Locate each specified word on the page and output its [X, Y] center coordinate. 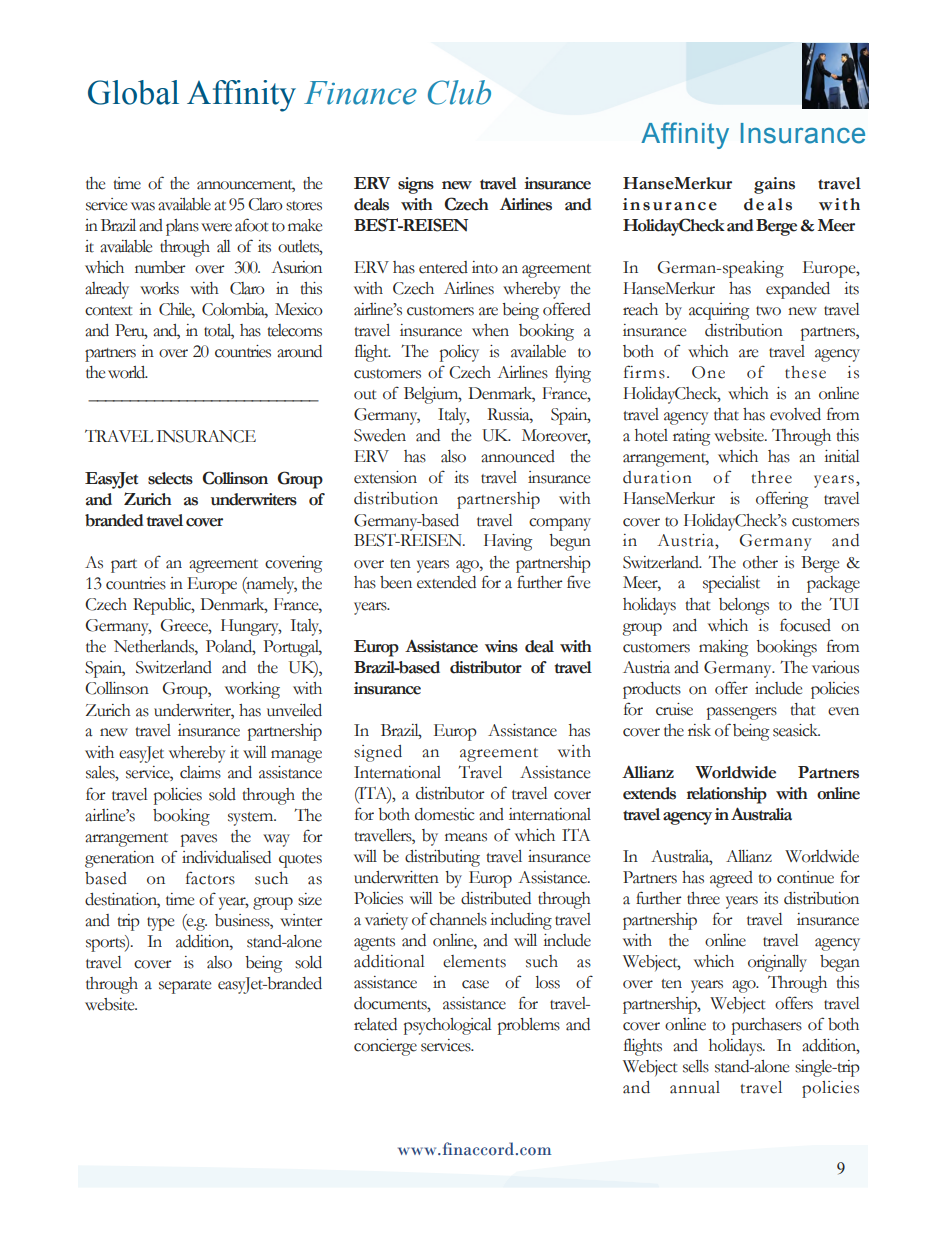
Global [133, 92]
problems [529, 1026]
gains [774, 185]
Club [459, 92]
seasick [796, 730]
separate [185, 987]
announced [518, 456]
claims [200, 772]
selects [170, 478]
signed [378, 753]
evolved [795, 414]
